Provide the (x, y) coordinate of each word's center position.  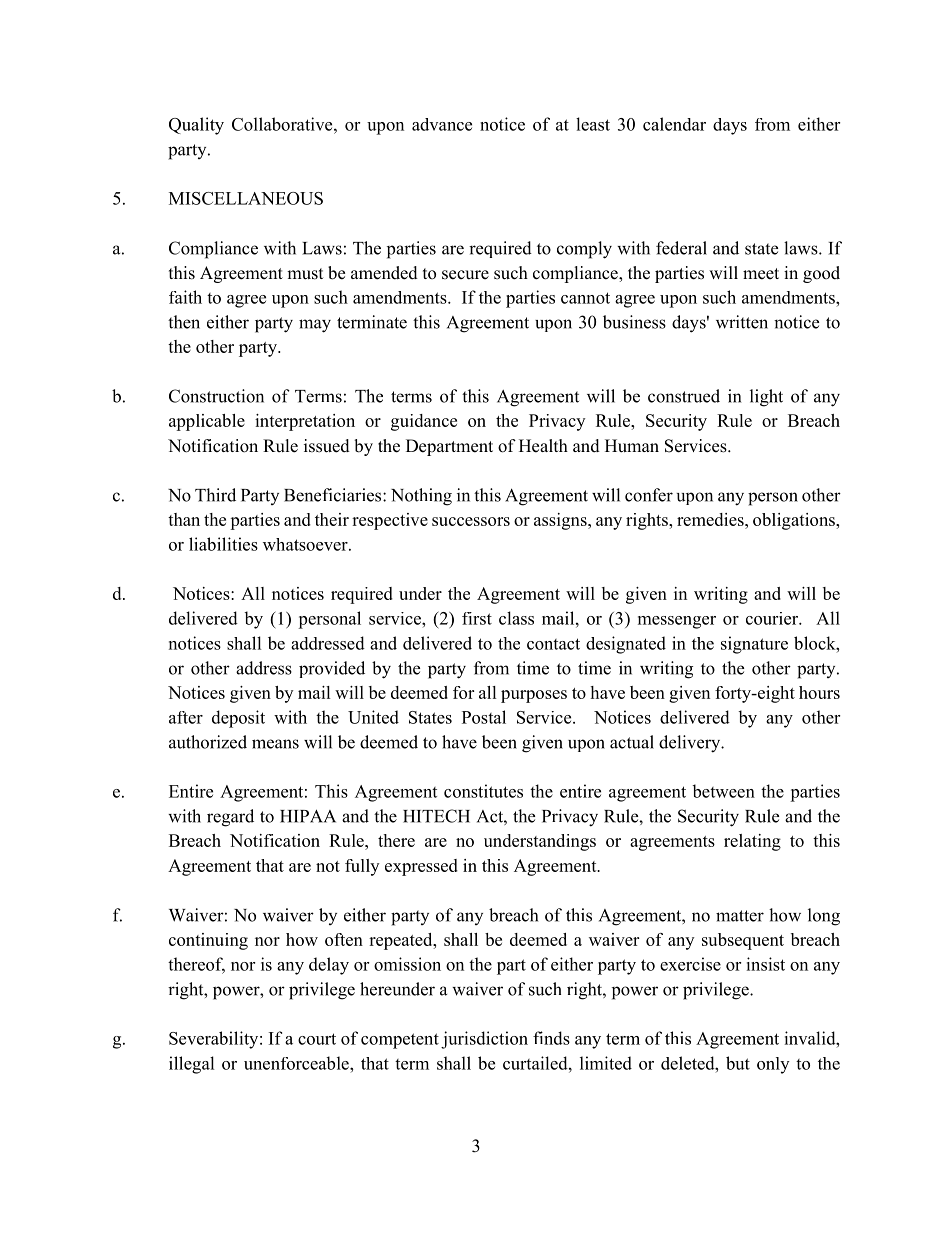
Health (543, 446)
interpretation (305, 422)
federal (681, 248)
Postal (484, 717)
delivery (691, 744)
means (275, 744)
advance (442, 124)
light (766, 398)
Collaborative (283, 124)
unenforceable (297, 1063)
